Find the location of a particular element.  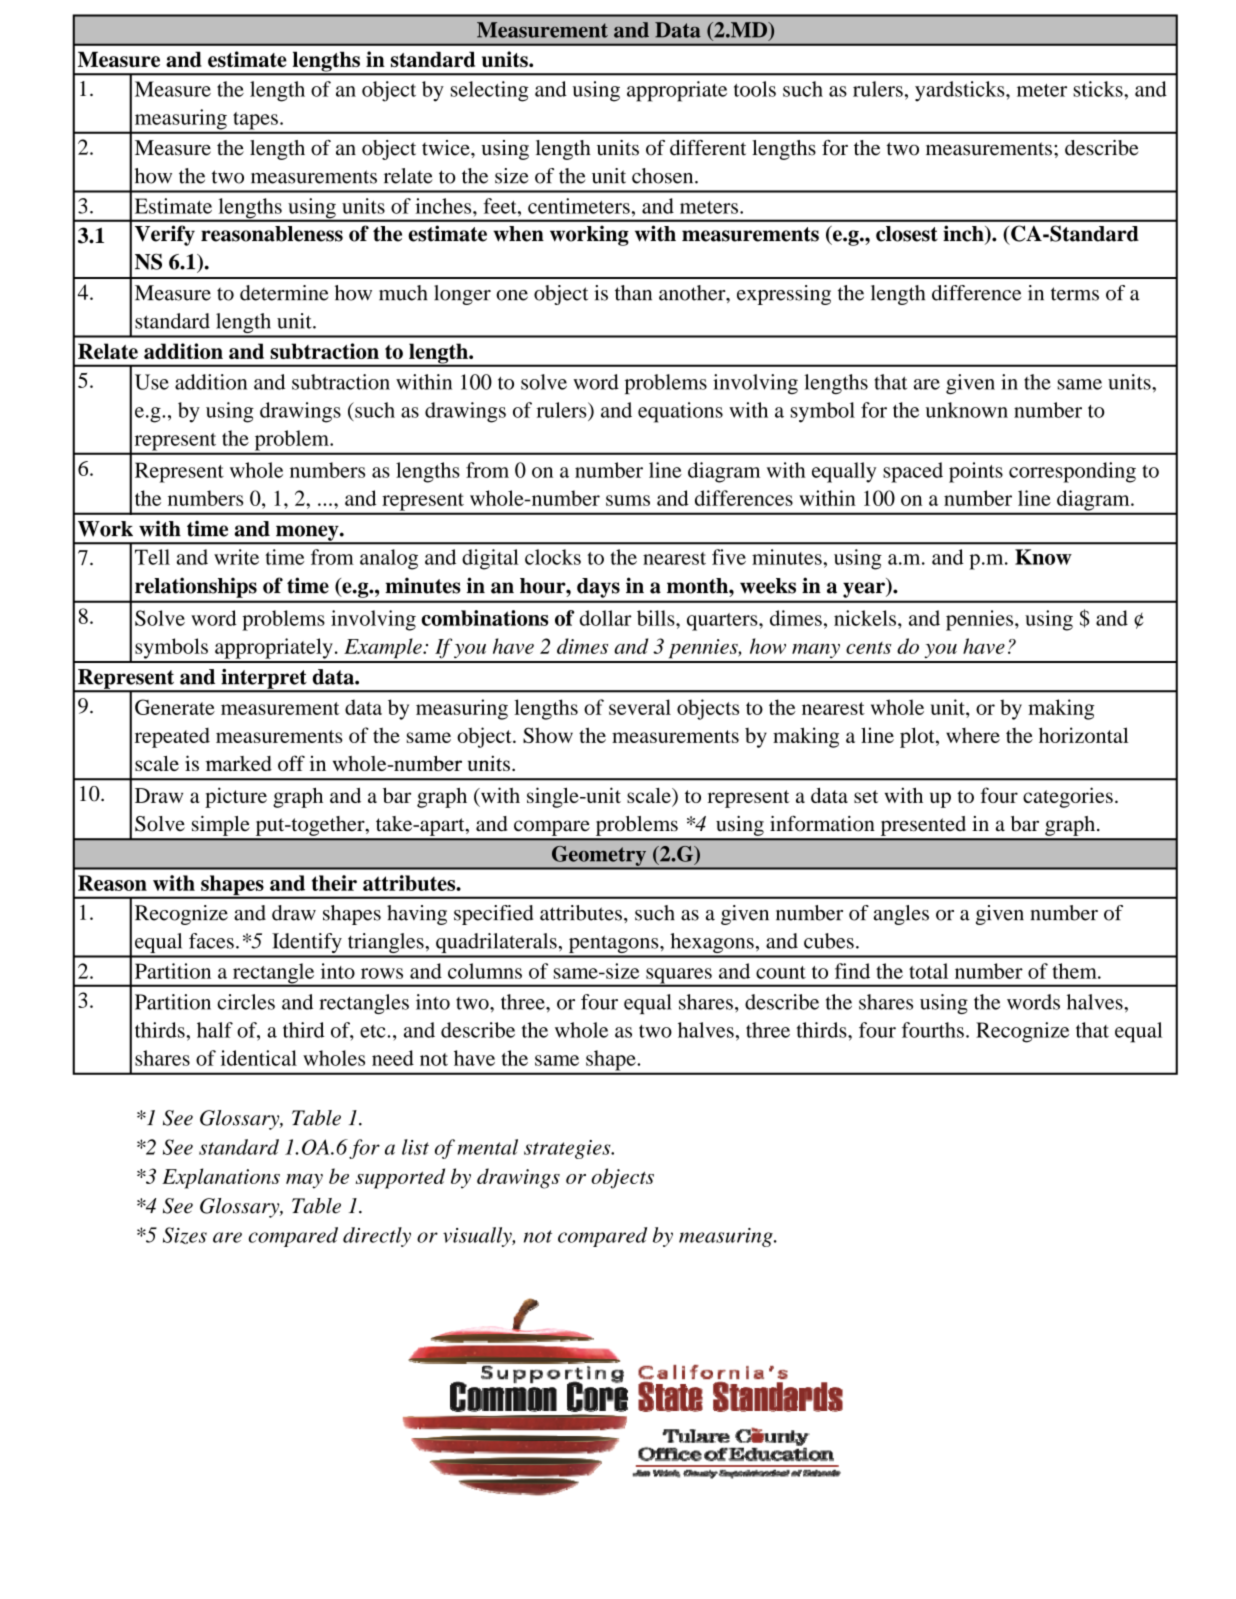

chosen is located at coordinates (664, 176).
